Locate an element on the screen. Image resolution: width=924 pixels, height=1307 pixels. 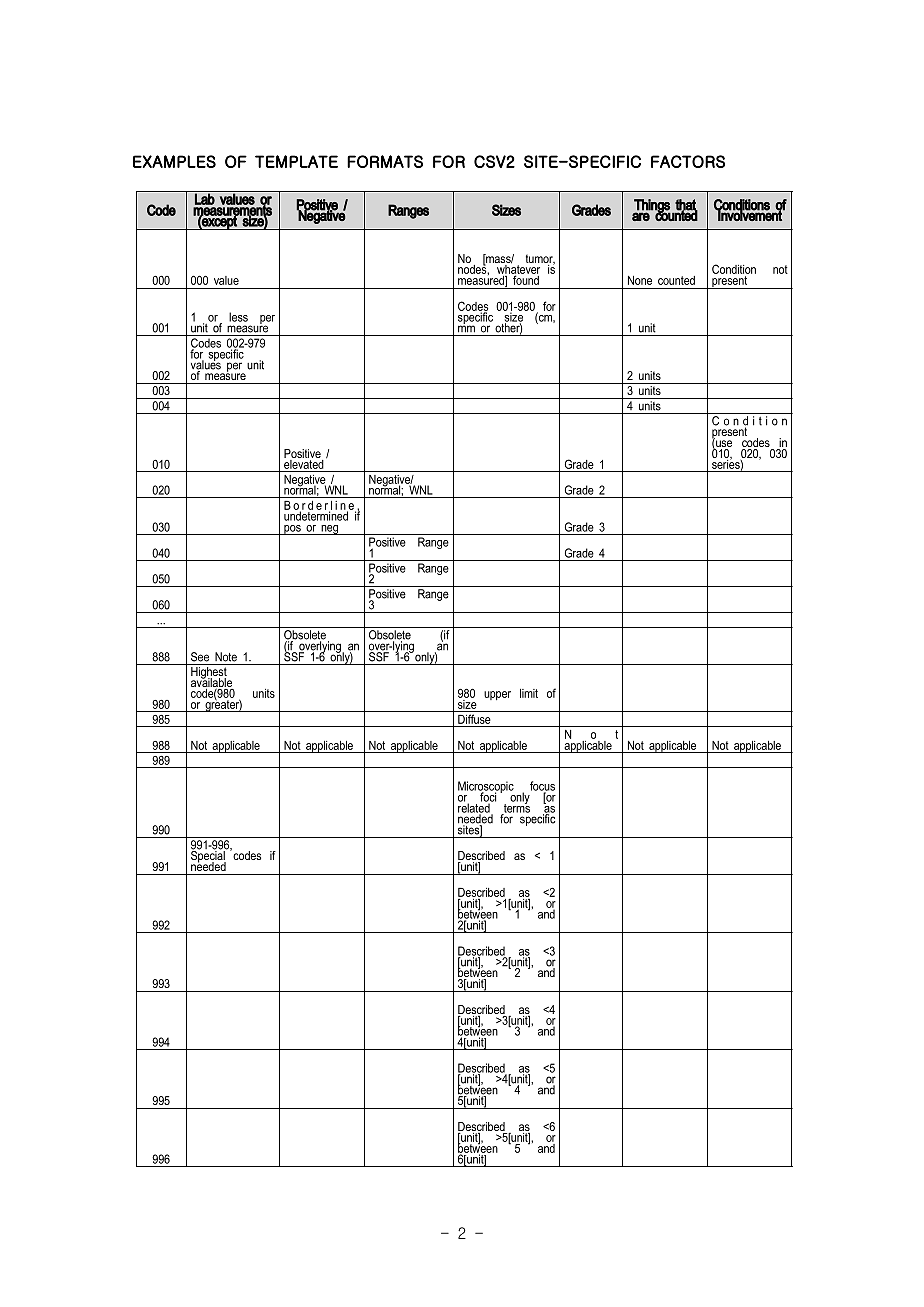
Note is located at coordinates (226, 657).
